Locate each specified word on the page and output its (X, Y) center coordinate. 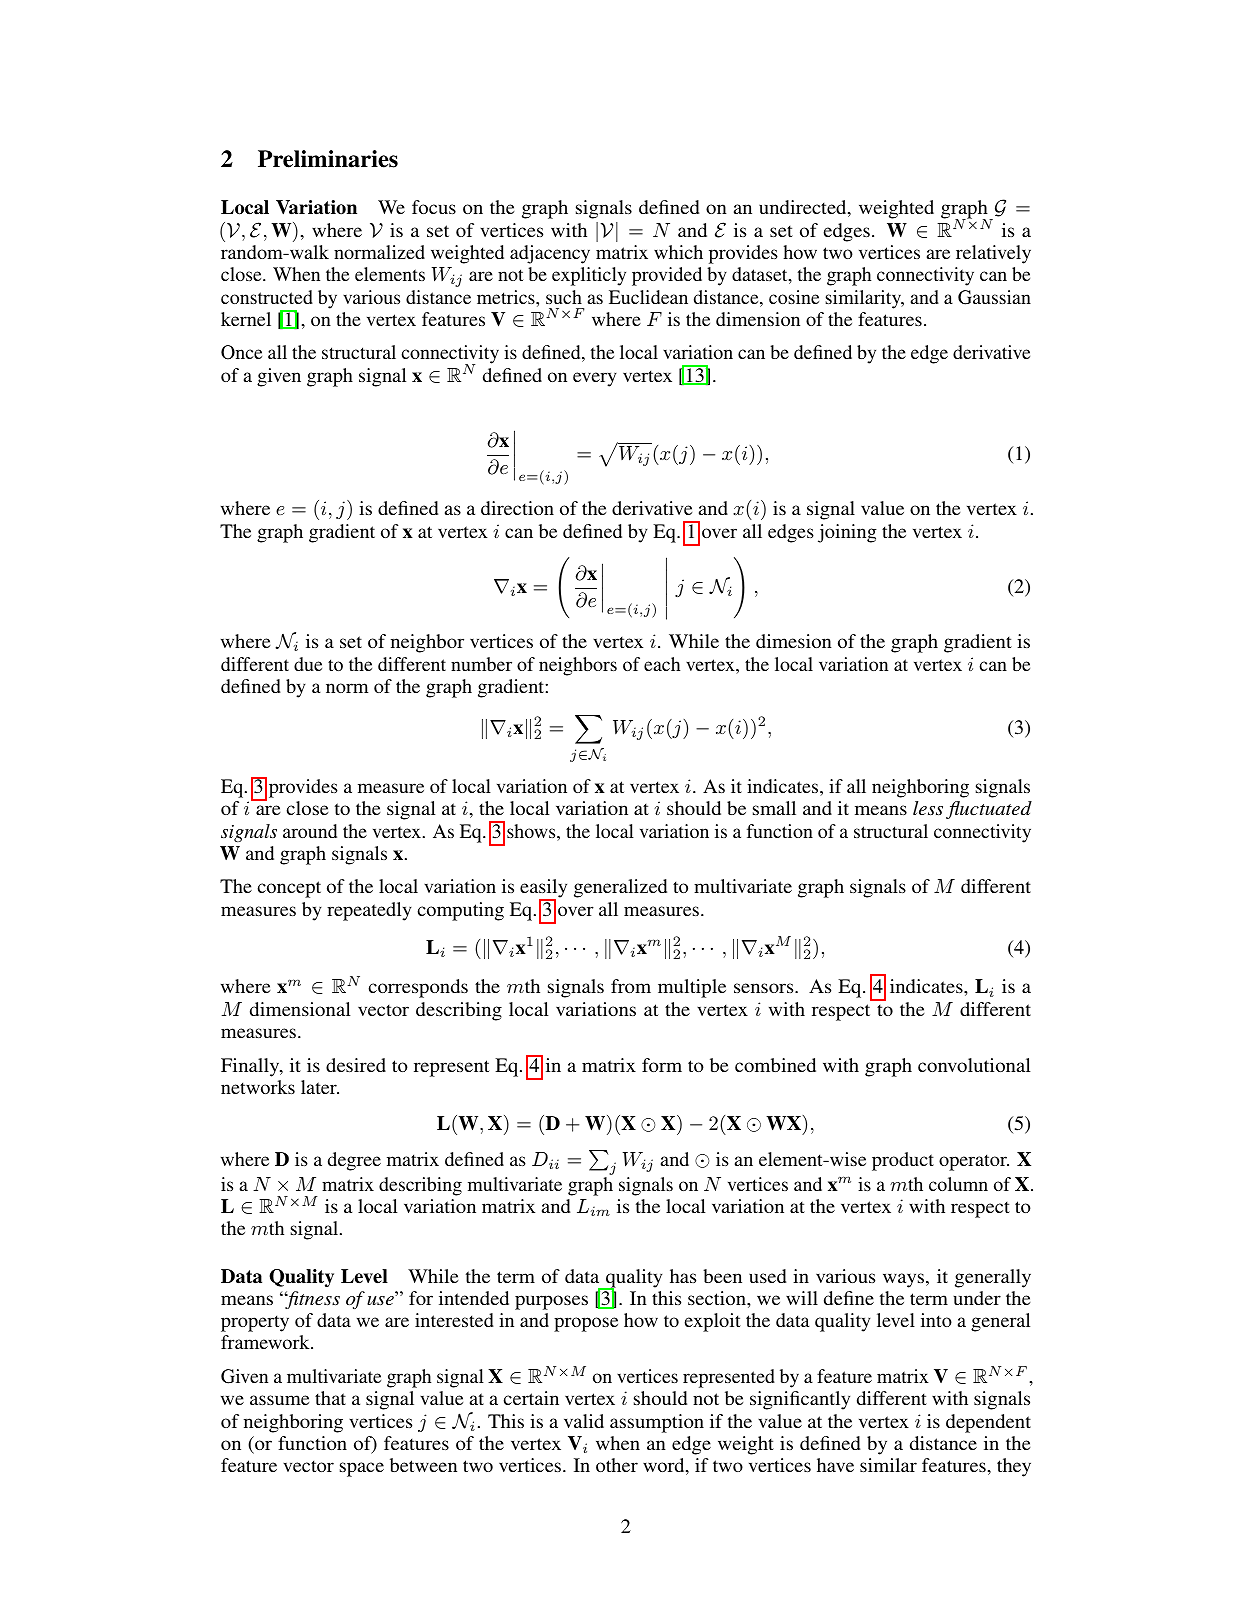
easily (543, 890)
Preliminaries (328, 159)
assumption (657, 1423)
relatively (993, 254)
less (928, 808)
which (678, 252)
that (330, 1398)
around (310, 831)
